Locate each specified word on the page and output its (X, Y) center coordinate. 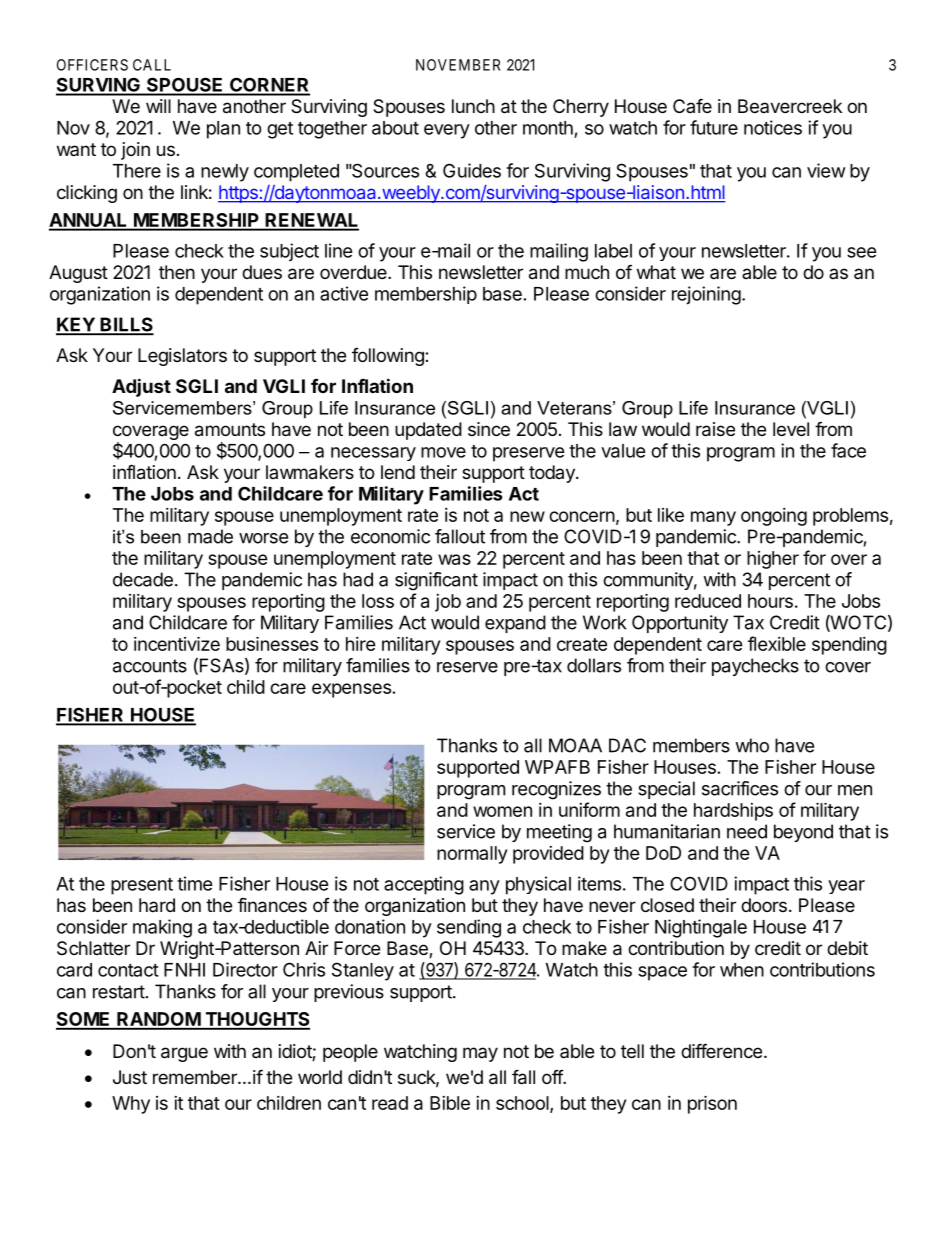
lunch (473, 106)
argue (184, 1054)
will (158, 106)
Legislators (182, 357)
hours (770, 601)
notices (773, 127)
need (747, 831)
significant (436, 581)
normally (472, 855)
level (791, 429)
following (389, 357)
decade (143, 579)
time (195, 883)
